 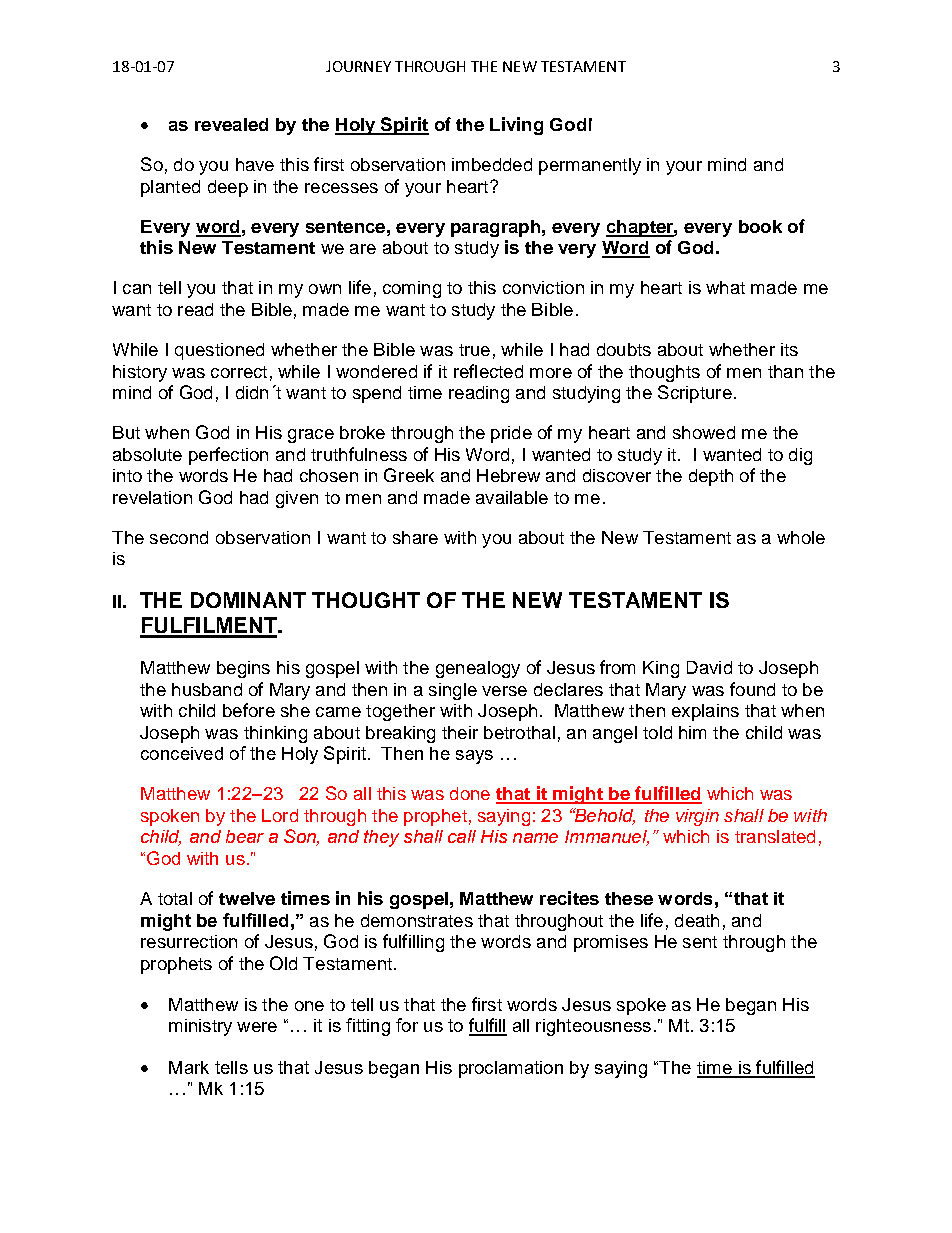 I want to click on Living, so click(x=516, y=126).
